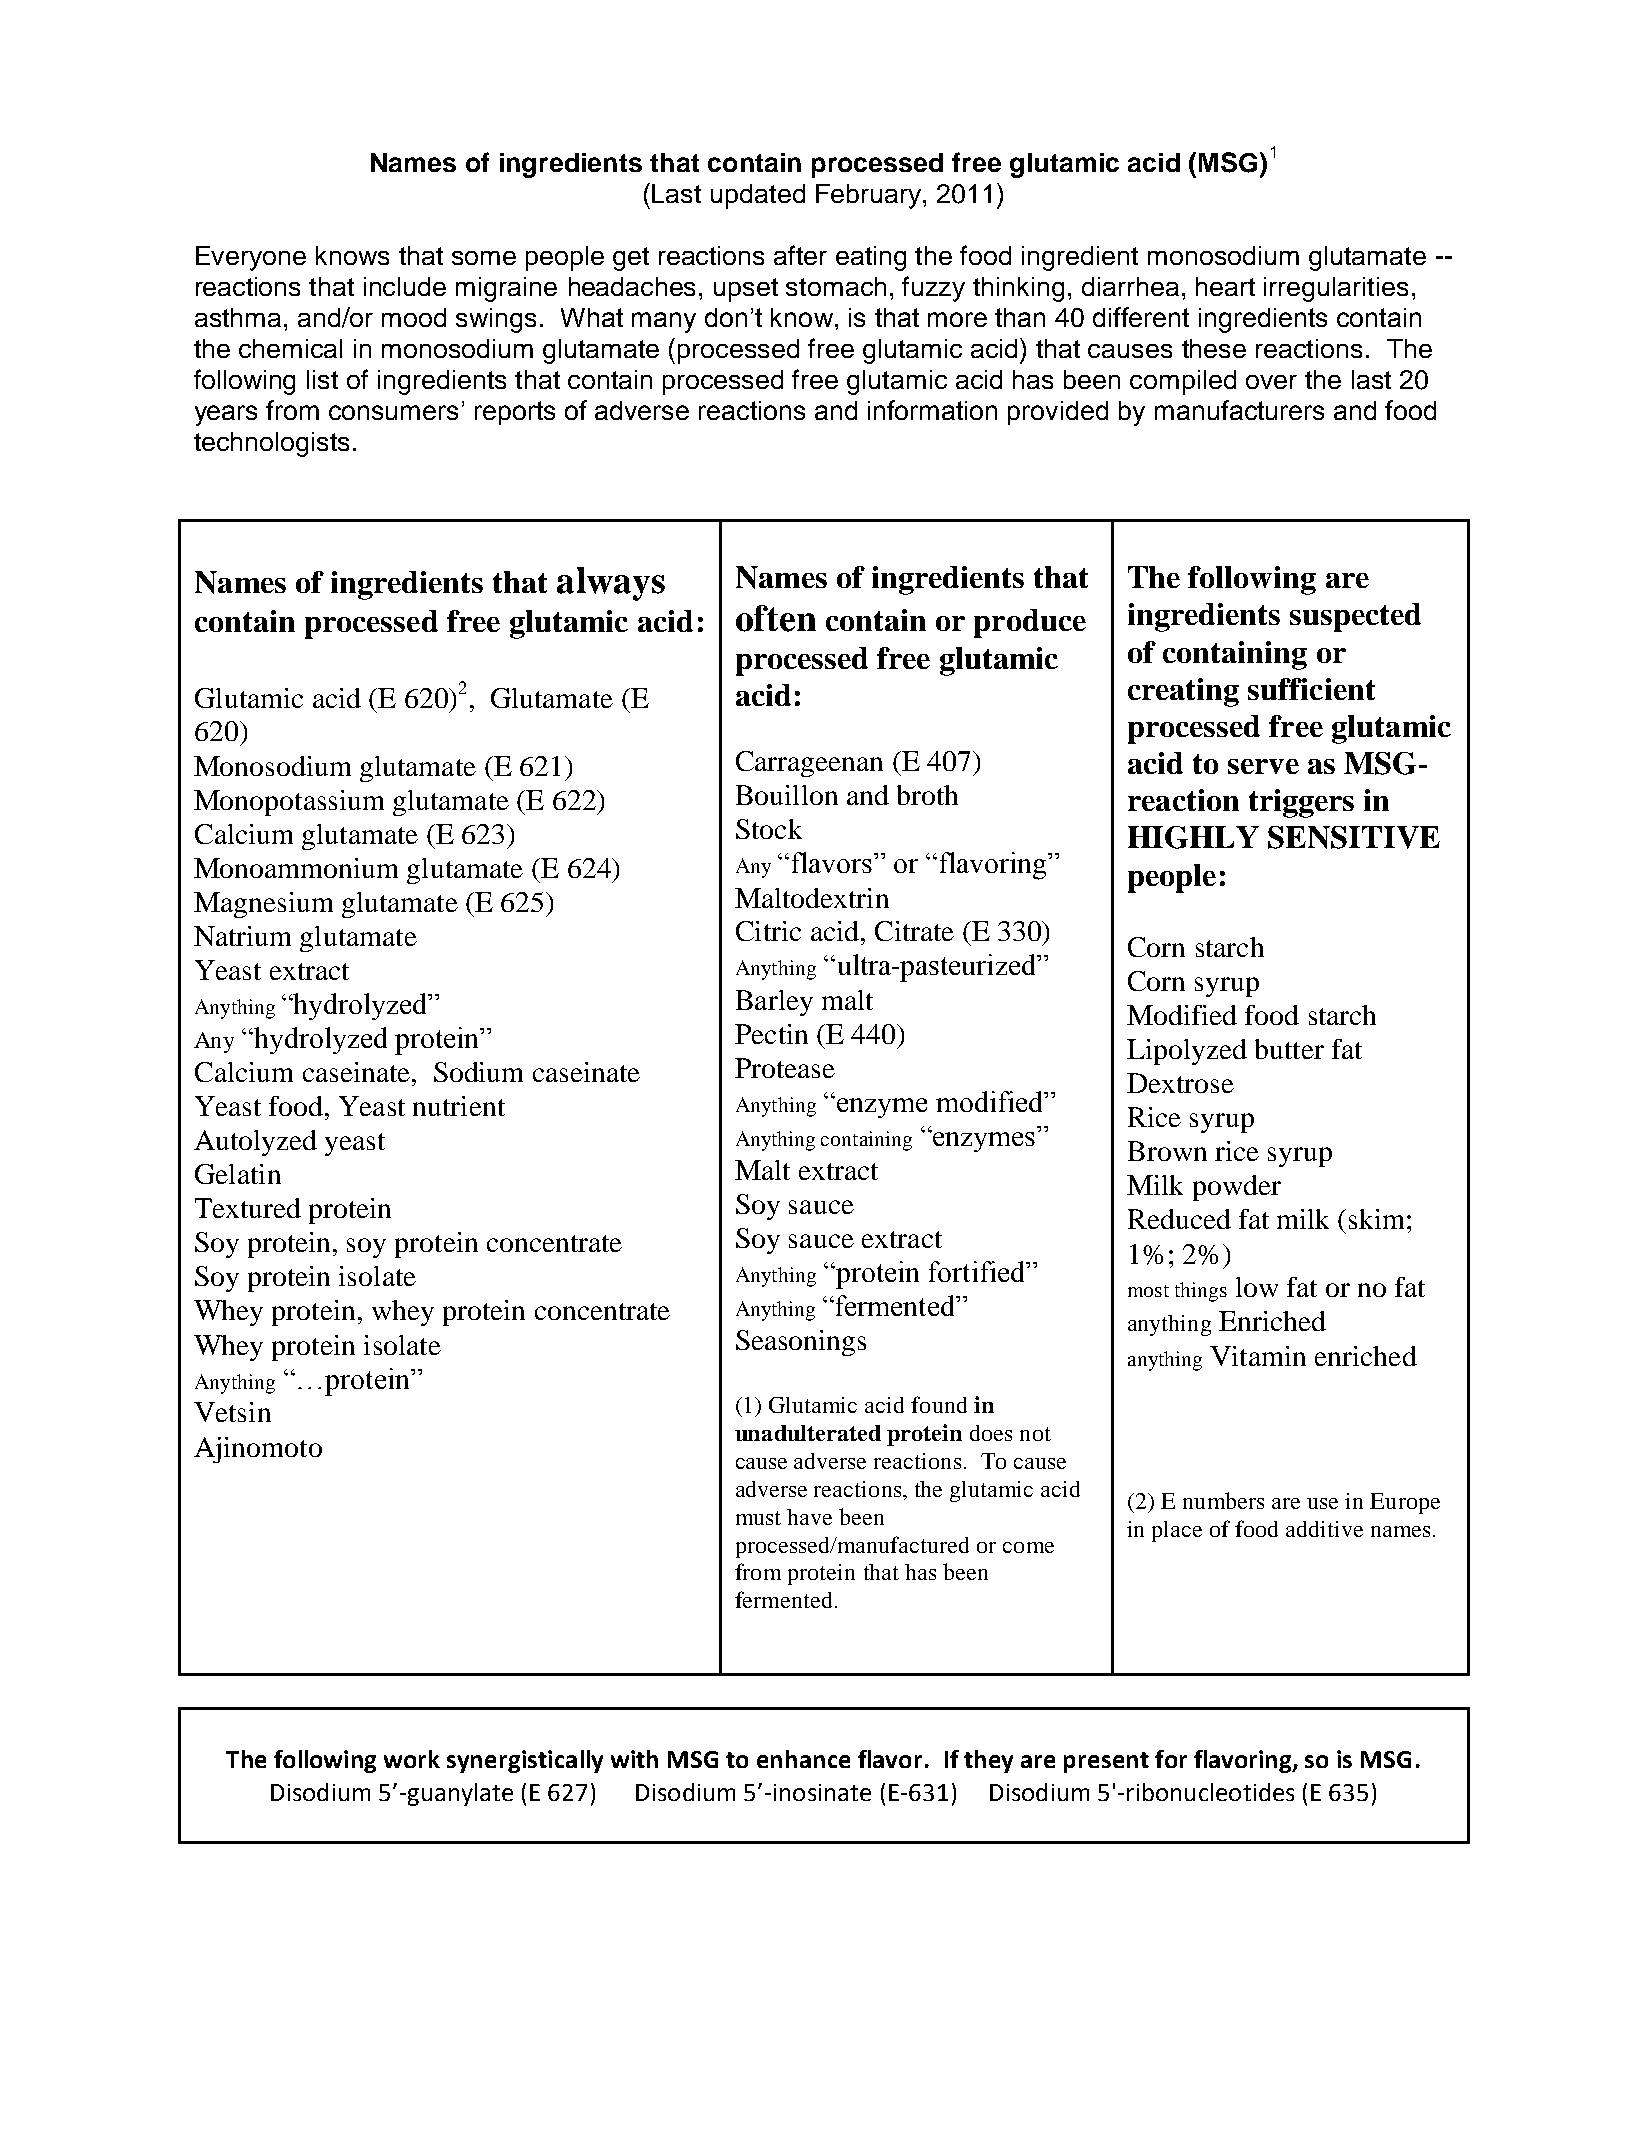  I want to click on Magnesium, so click(263, 905).
